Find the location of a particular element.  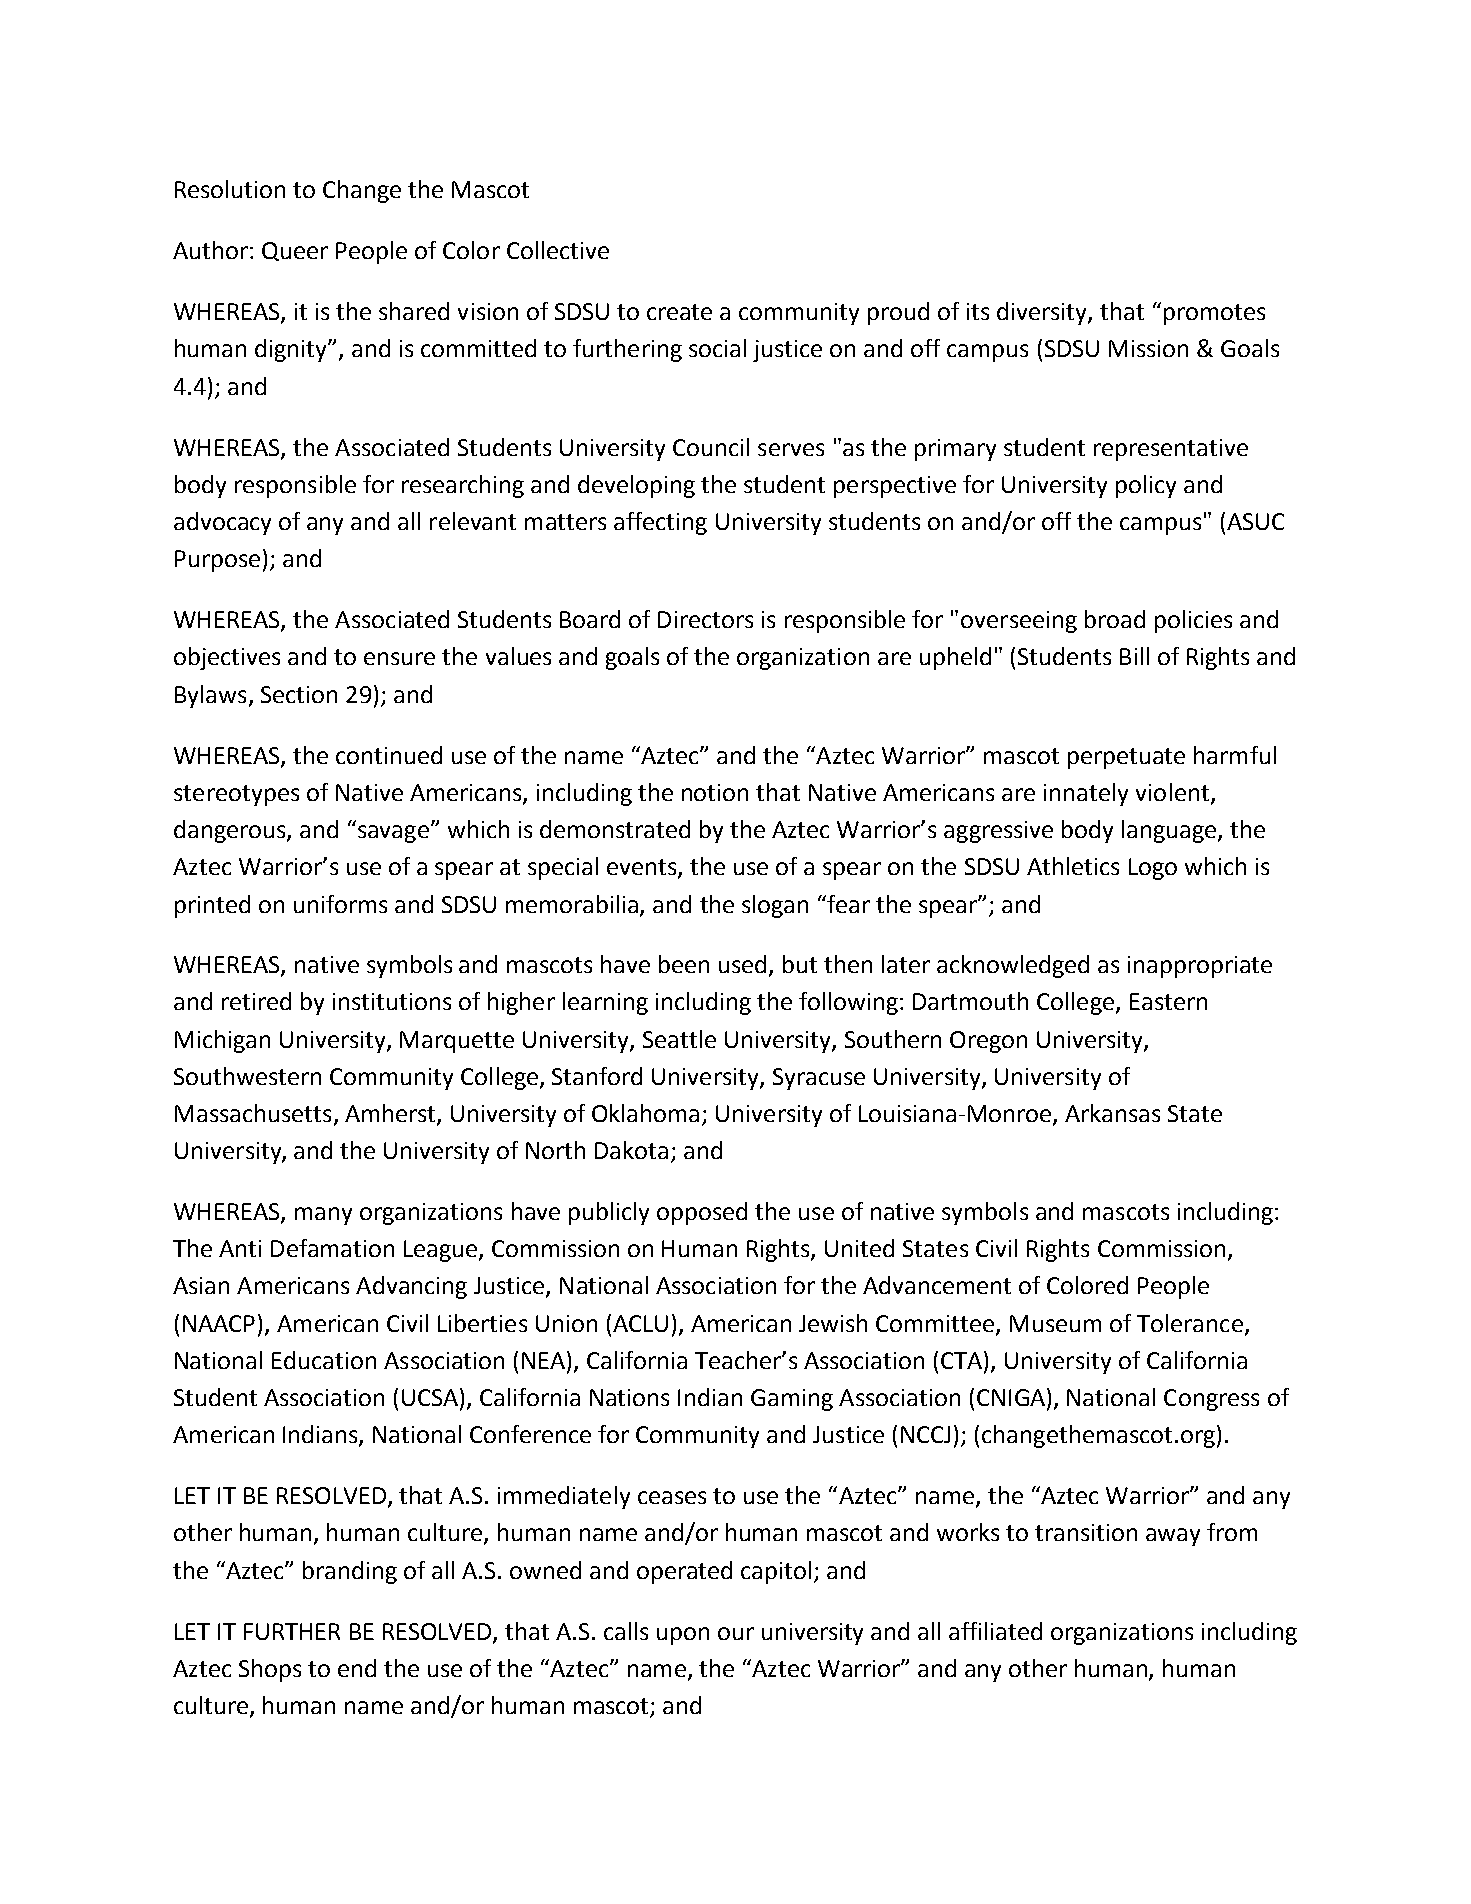

end is located at coordinates (357, 1668).
